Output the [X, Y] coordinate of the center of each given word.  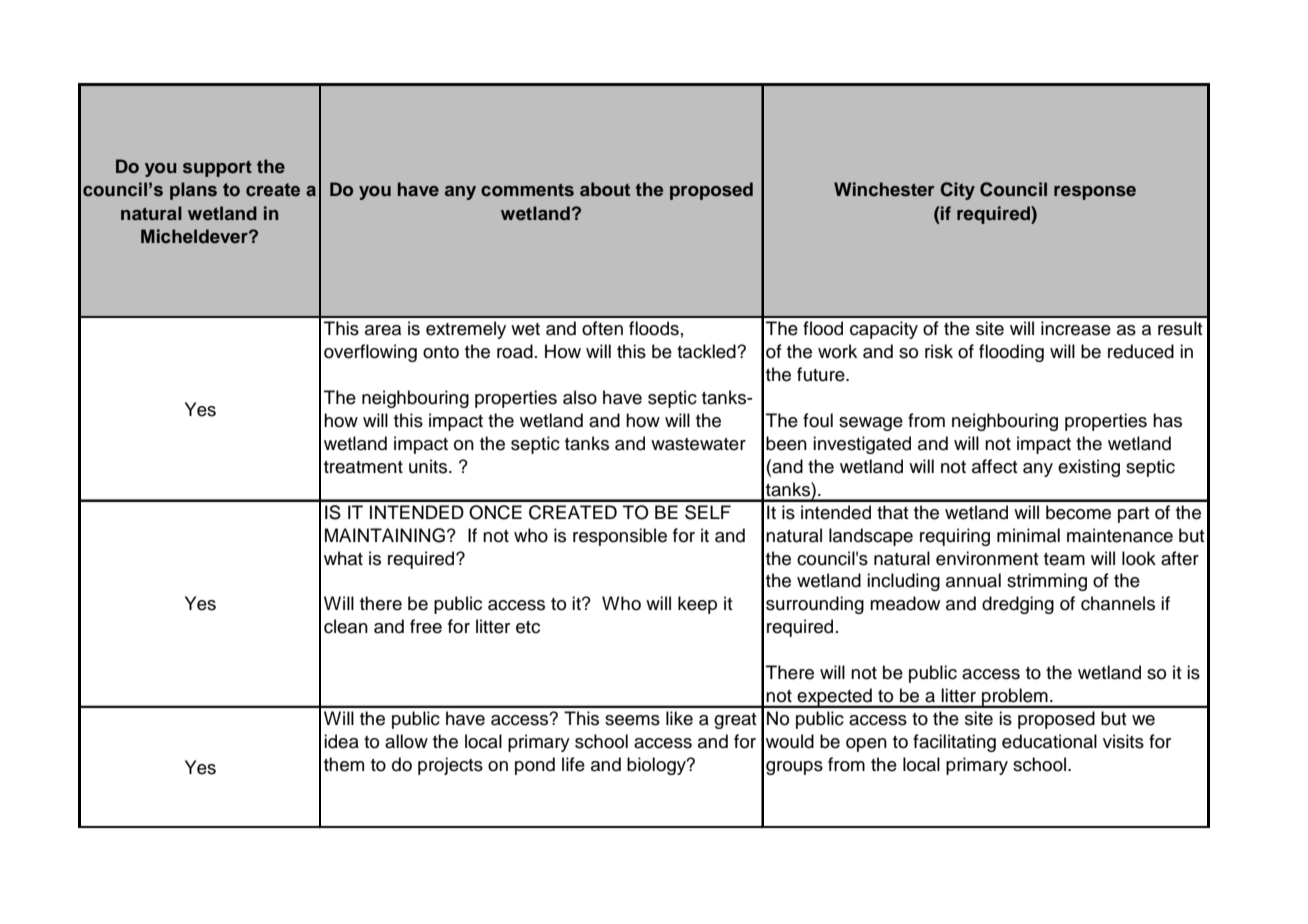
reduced [1141, 351]
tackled [707, 351]
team [1064, 559]
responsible [620, 537]
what [343, 558]
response [1095, 193]
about [605, 189]
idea [341, 741]
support [217, 169]
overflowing [370, 353]
